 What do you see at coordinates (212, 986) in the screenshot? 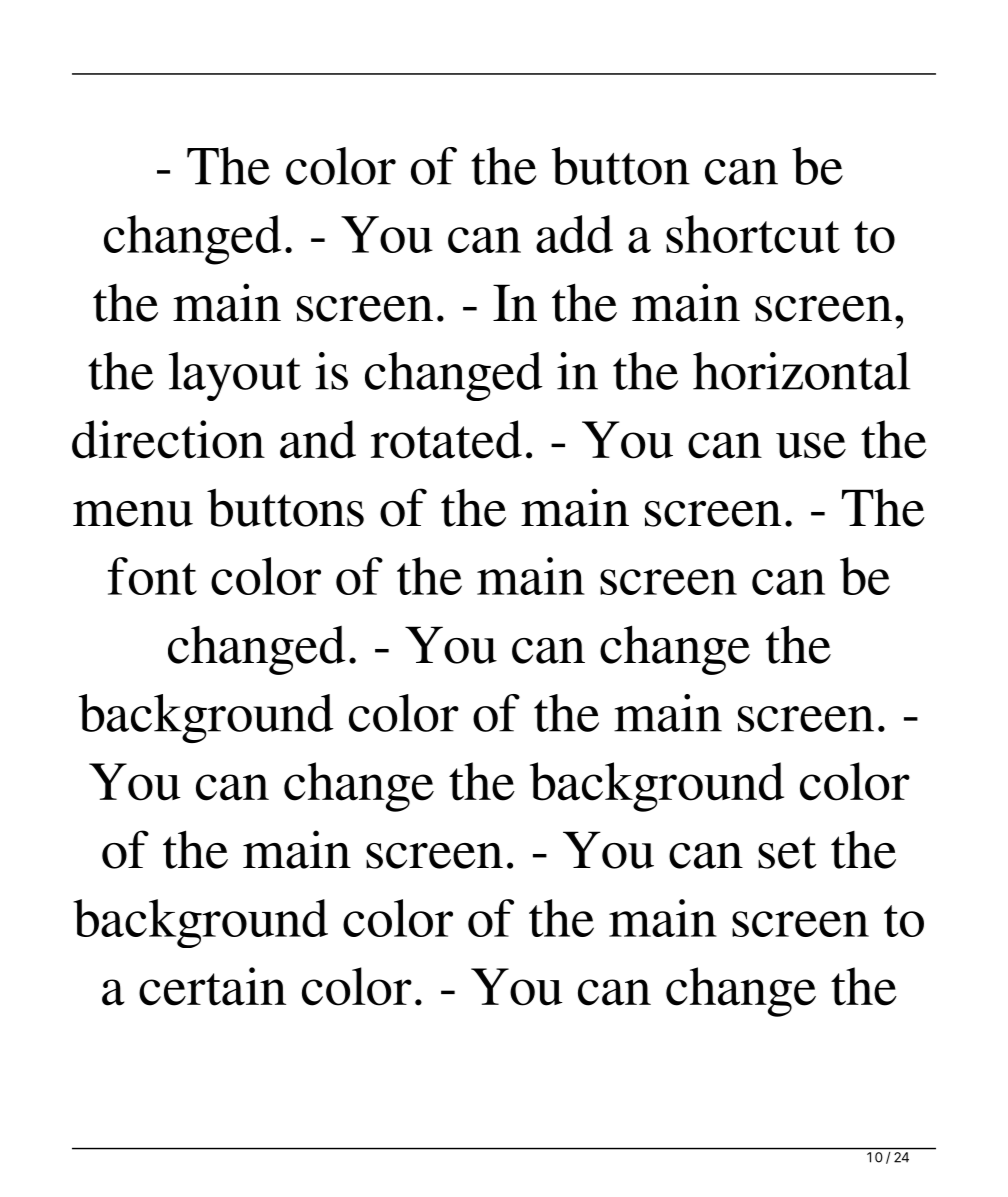
I see `certain` at bounding box center [212, 986].
